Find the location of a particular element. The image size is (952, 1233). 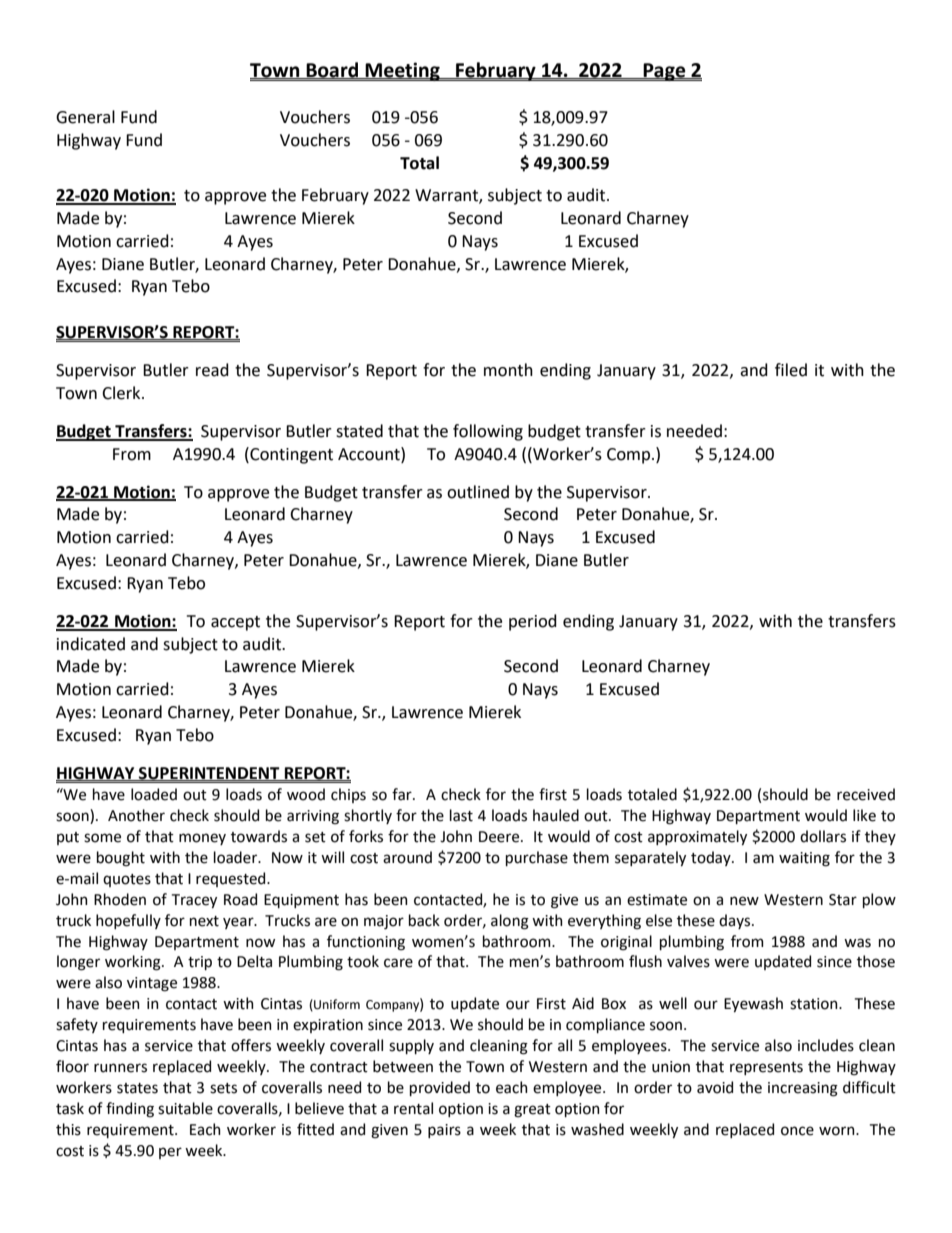

received is located at coordinates (866, 794).
